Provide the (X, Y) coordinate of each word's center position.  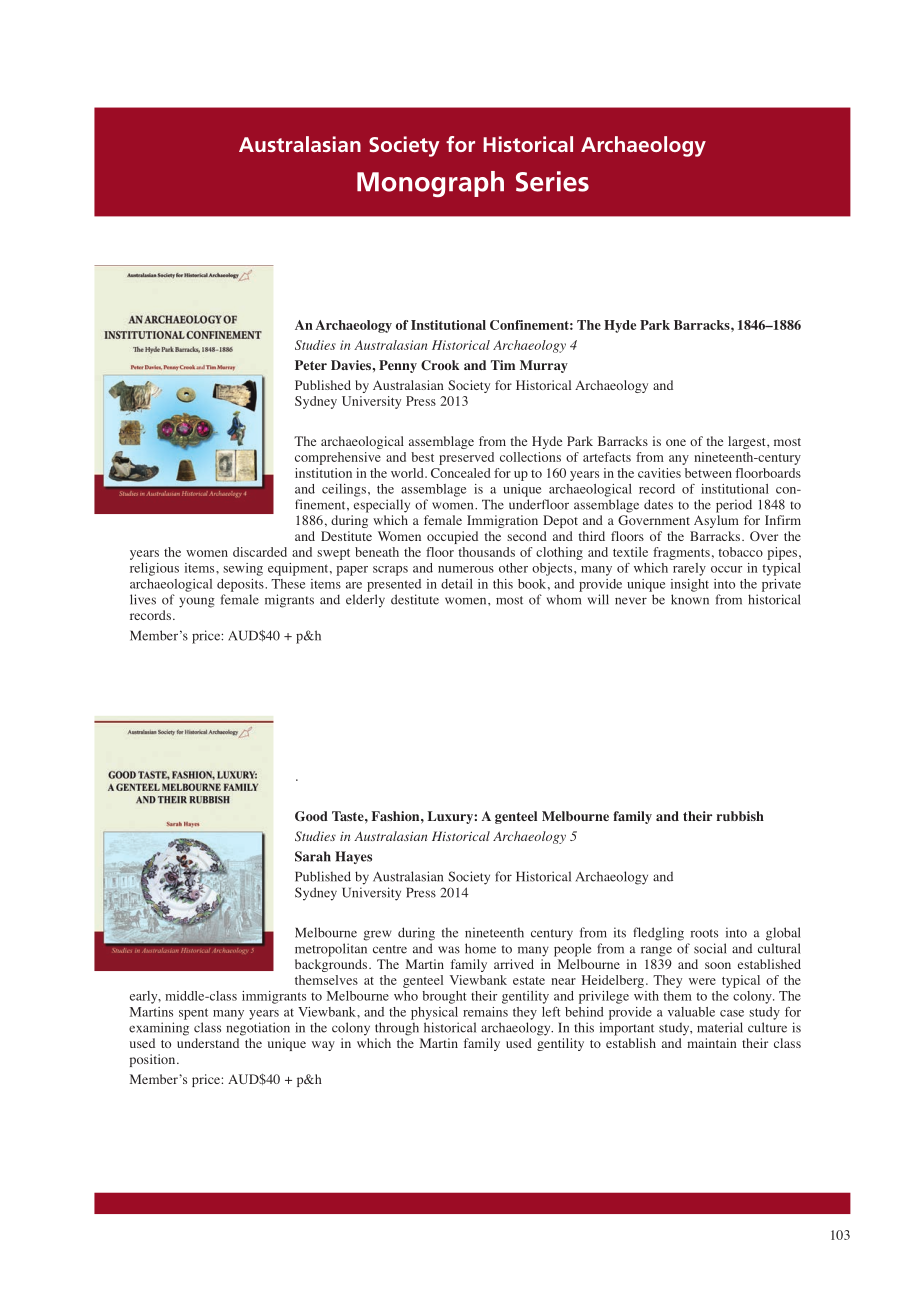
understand (208, 1043)
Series (552, 181)
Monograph (430, 184)
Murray (544, 366)
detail (457, 584)
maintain (712, 1043)
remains (485, 1012)
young (197, 602)
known (690, 599)
